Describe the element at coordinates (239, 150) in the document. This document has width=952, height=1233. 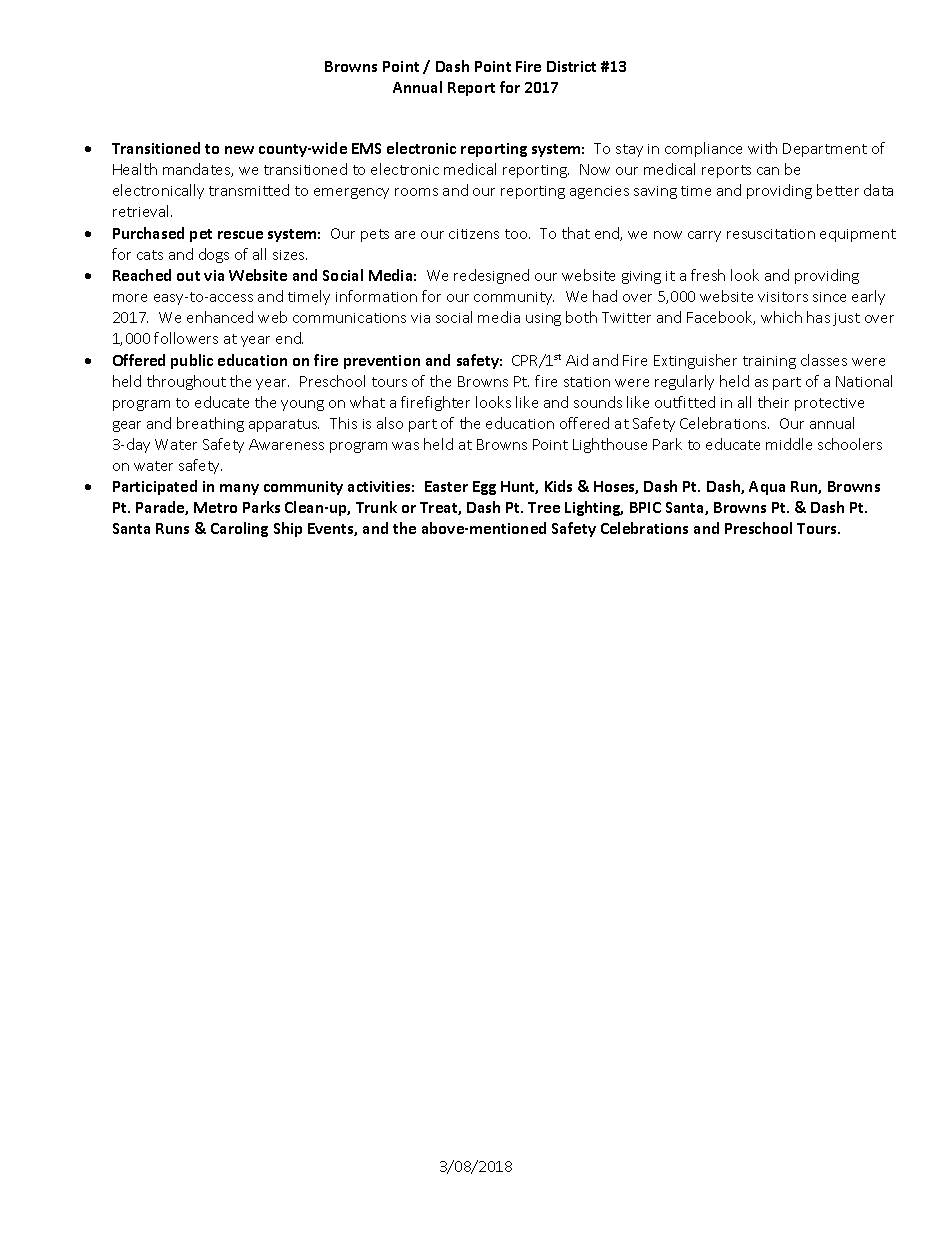
I see `new` at that location.
